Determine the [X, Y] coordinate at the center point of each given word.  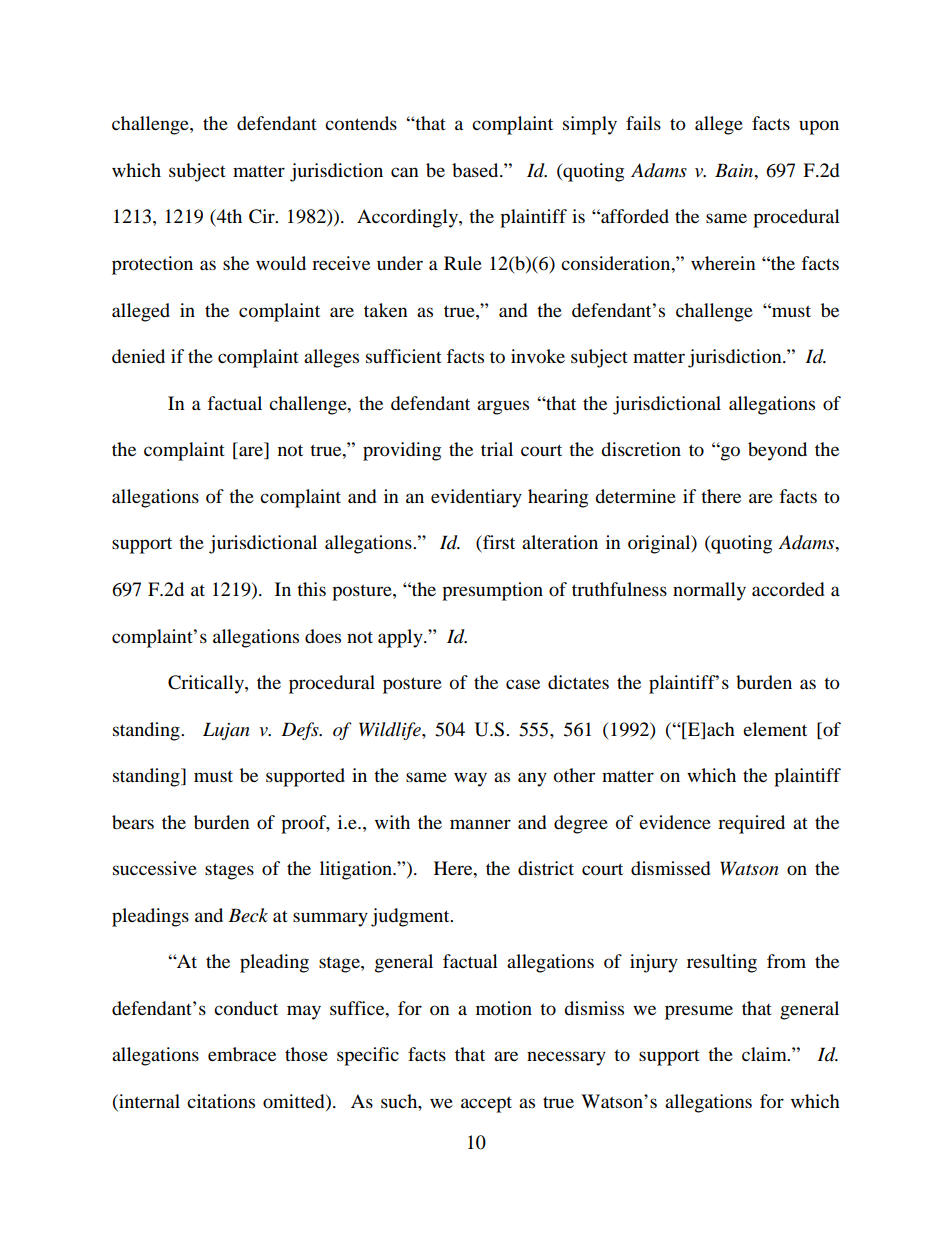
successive [155, 868]
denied [138, 356]
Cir [263, 216]
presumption [492, 591]
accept [486, 1104]
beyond [777, 451]
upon [819, 127]
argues [503, 407]
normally [709, 591]
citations [221, 1101]
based [476, 170]
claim [765, 1054]
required [751, 824]
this [311, 589]
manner [480, 824]
